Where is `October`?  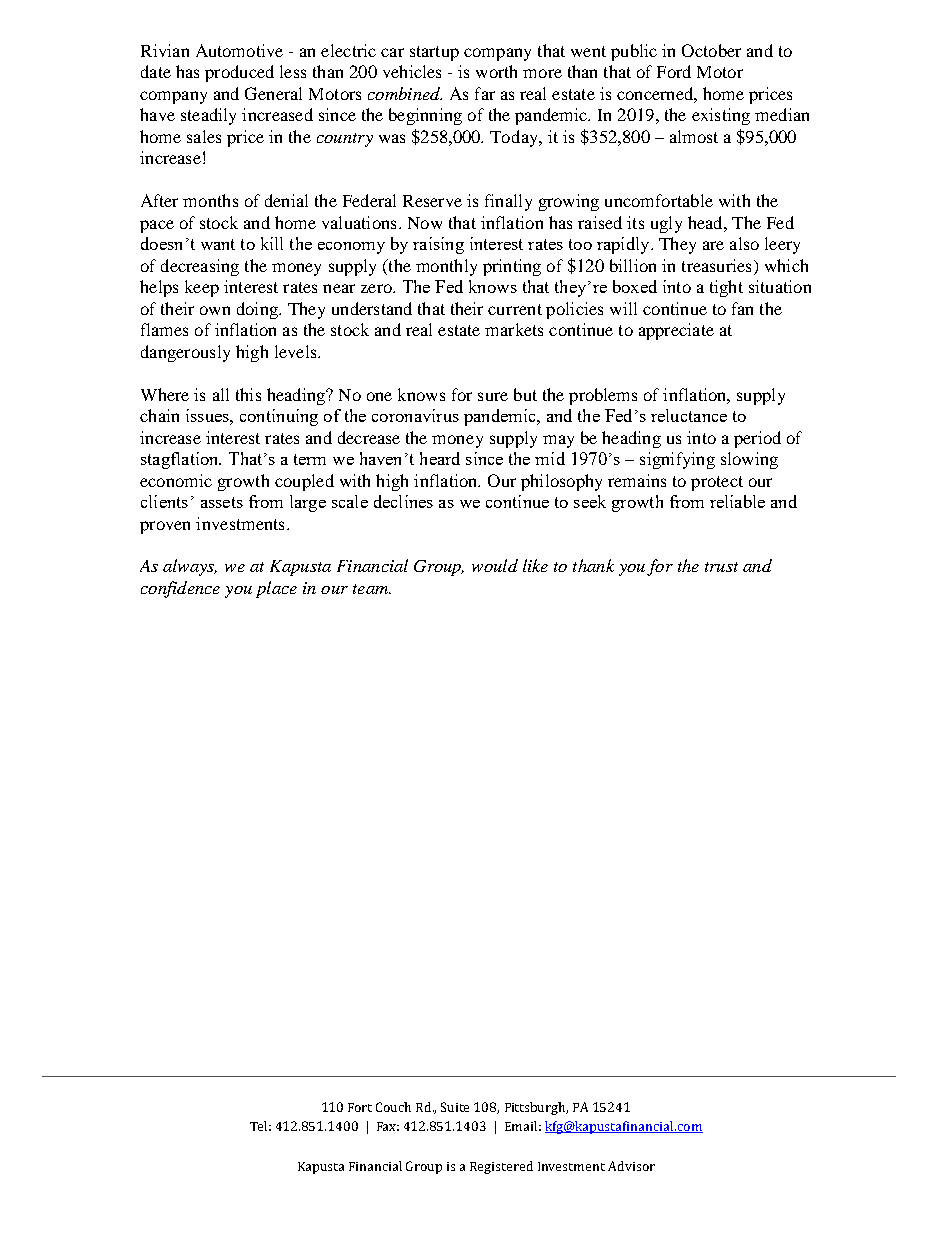 October is located at coordinates (711, 50).
